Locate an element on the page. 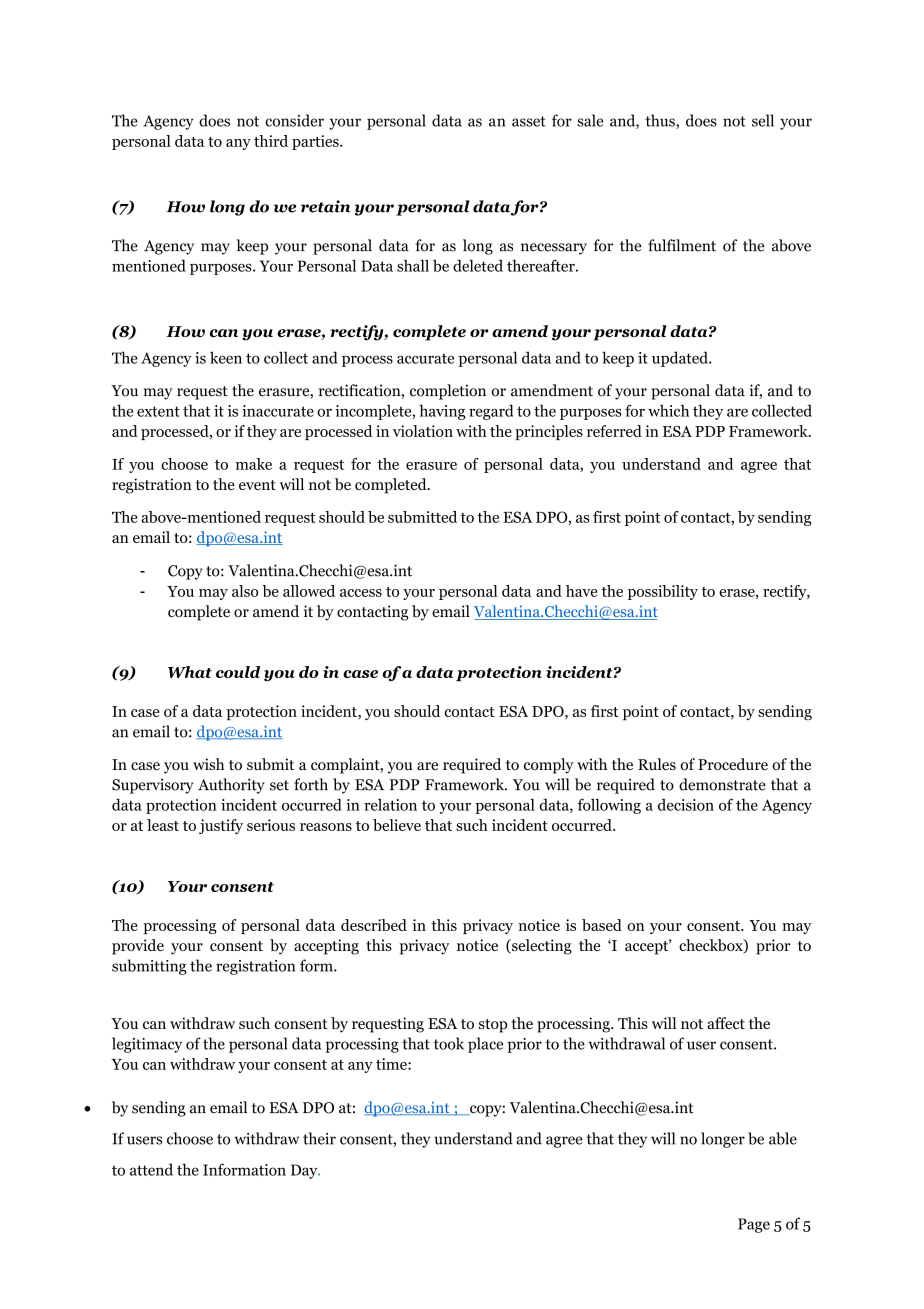 The image size is (924, 1309). extent is located at coordinates (158, 411).
